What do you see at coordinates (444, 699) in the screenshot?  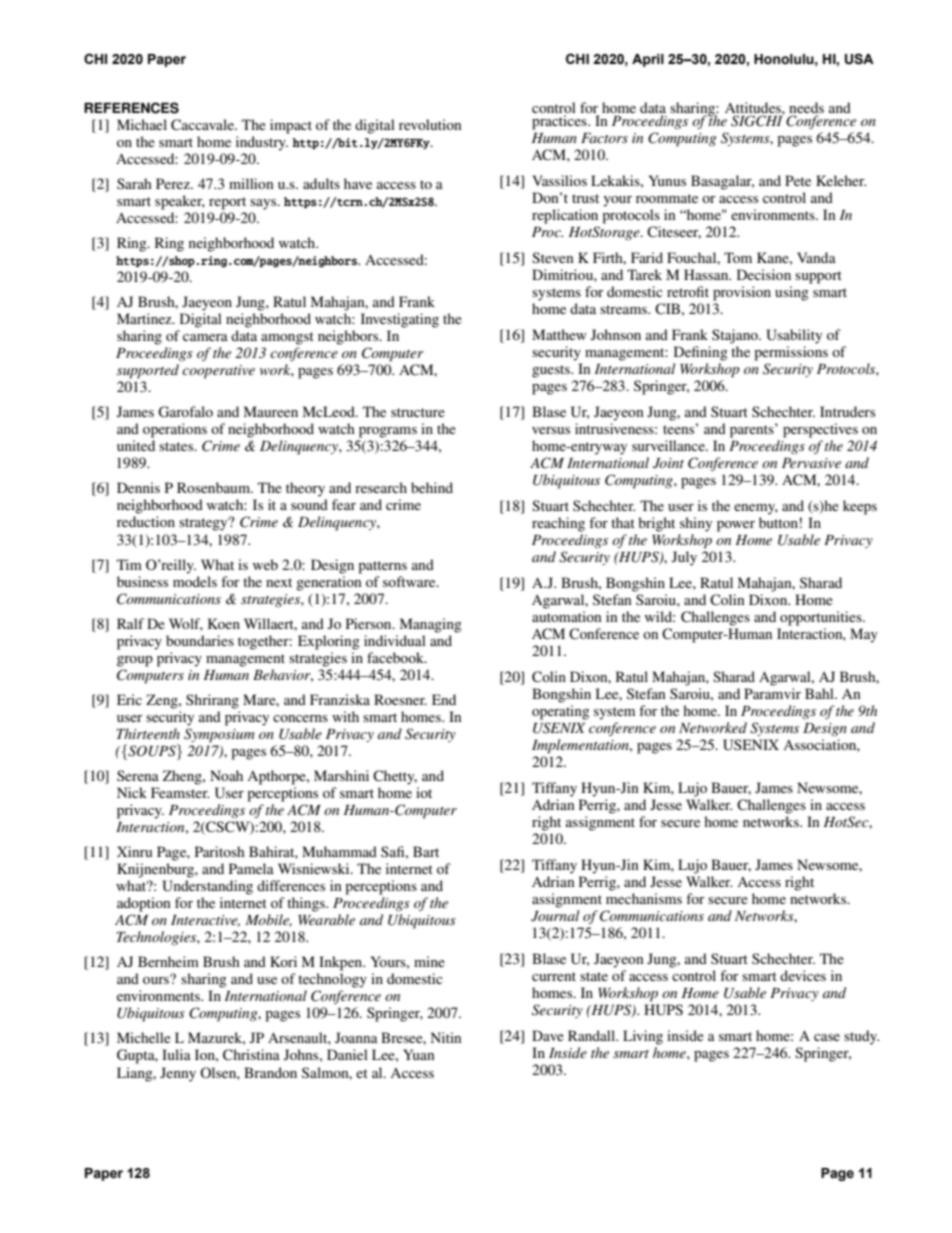 I see `End` at bounding box center [444, 699].
